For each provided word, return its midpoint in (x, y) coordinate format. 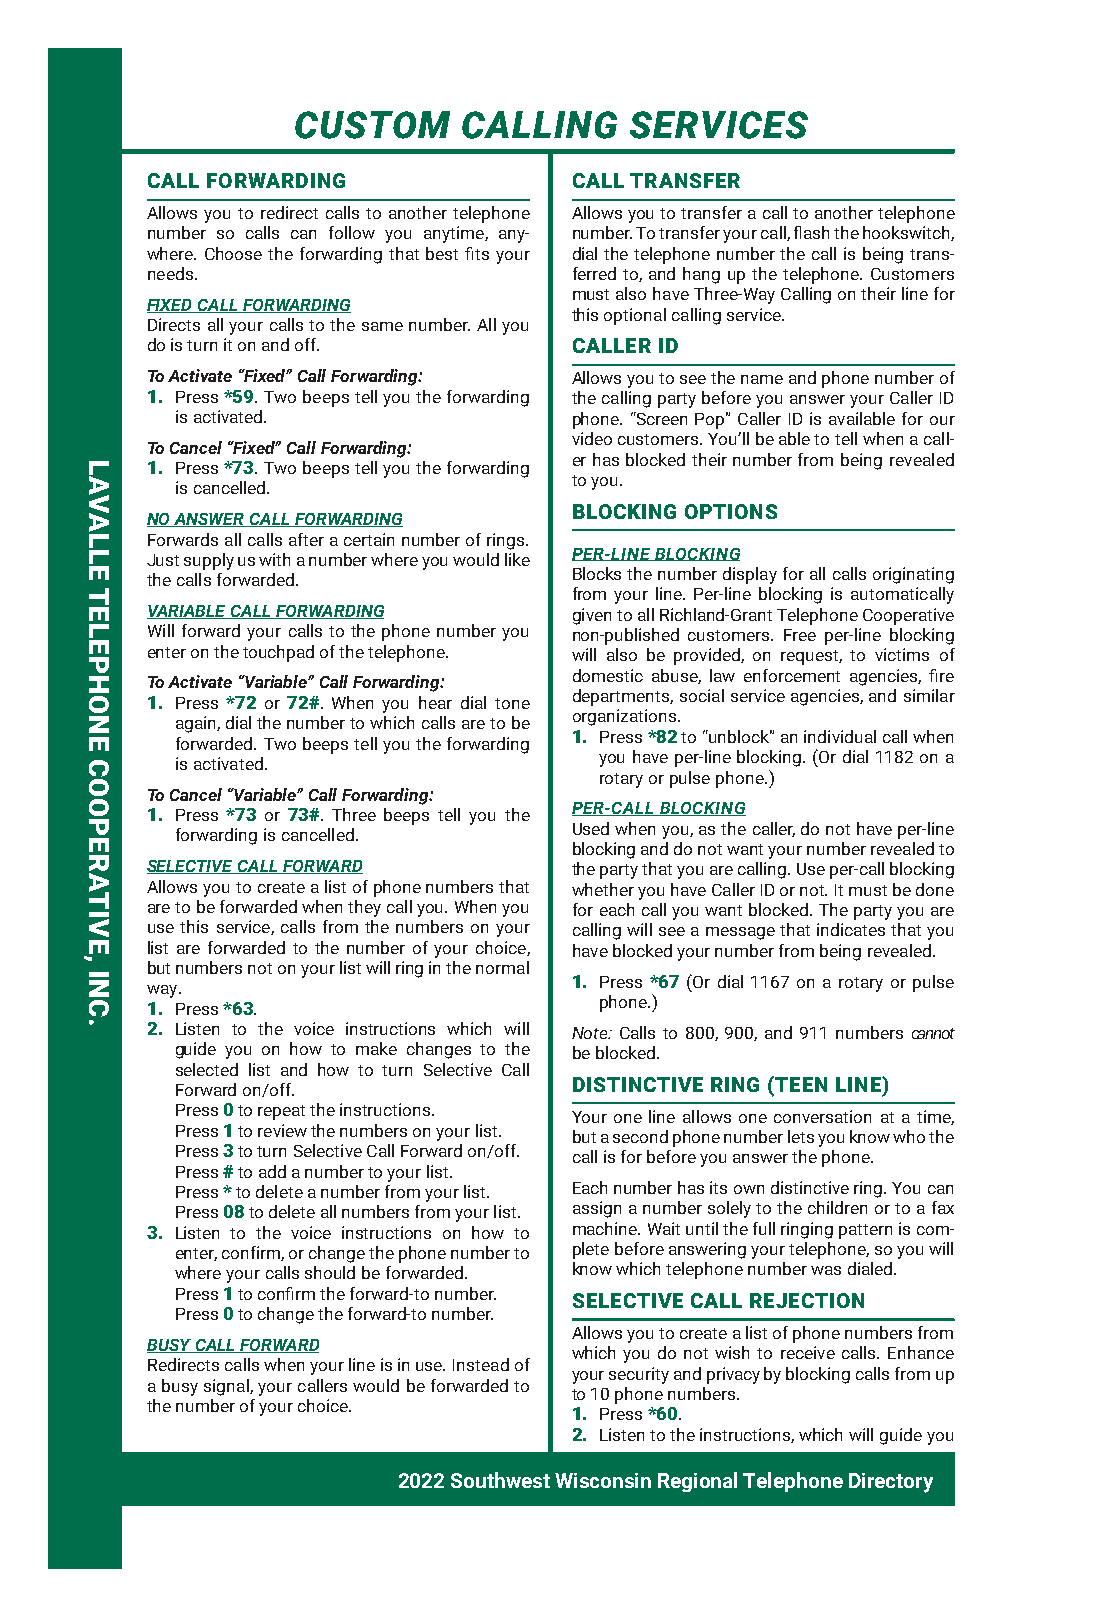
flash (811, 232)
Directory (891, 1483)
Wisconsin (603, 1480)
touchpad (278, 653)
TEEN (800, 1084)
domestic (608, 675)
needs (170, 273)
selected (207, 1069)
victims (902, 654)
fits (477, 253)
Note (591, 1033)
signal (227, 1387)
